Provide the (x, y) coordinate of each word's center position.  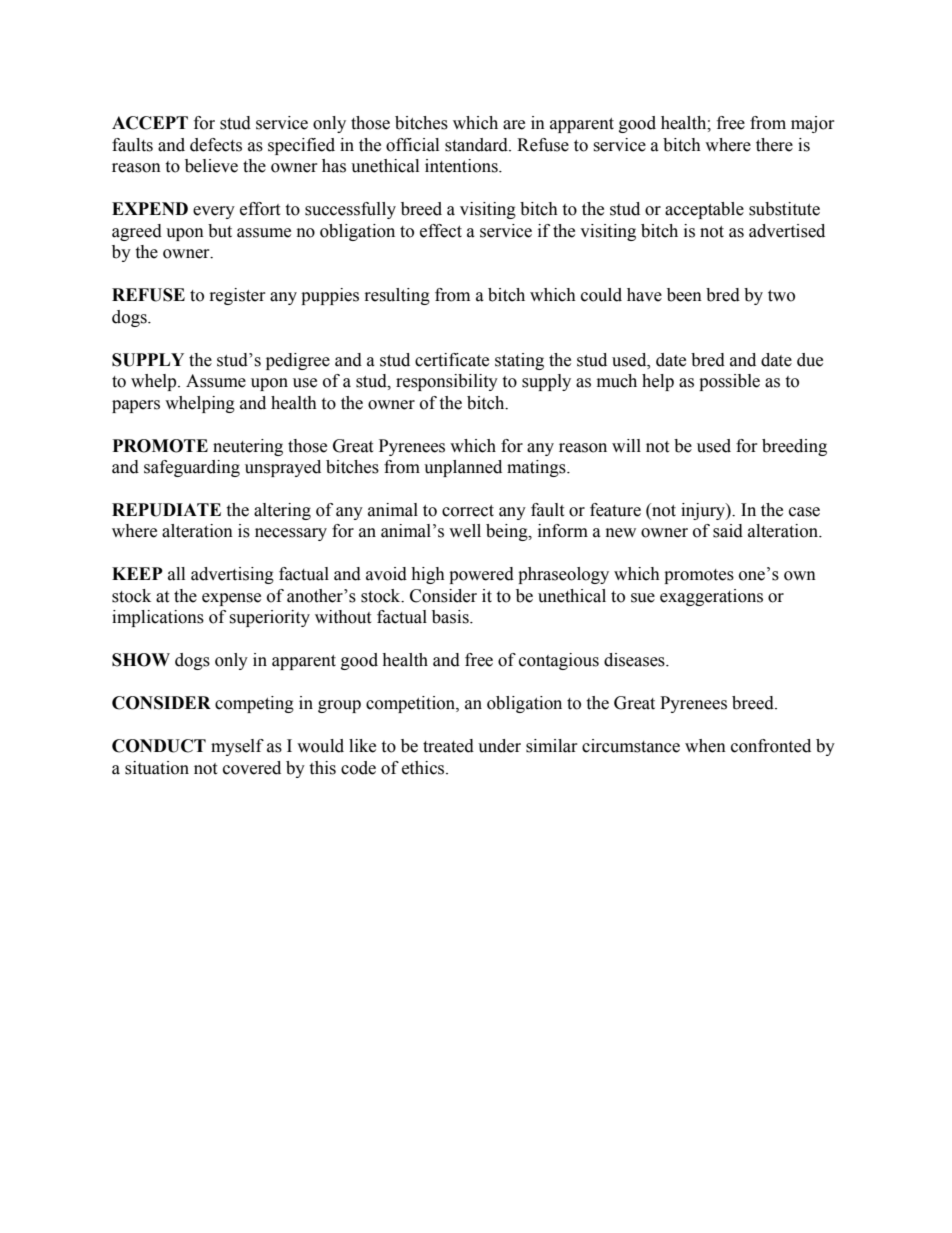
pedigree (298, 361)
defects (216, 145)
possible (729, 382)
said (728, 531)
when (705, 746)
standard (477, 145)
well (465, 531)
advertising (232, 575)
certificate (452, 360)
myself (237, 747)
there (774, 145)
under (499, 746)
